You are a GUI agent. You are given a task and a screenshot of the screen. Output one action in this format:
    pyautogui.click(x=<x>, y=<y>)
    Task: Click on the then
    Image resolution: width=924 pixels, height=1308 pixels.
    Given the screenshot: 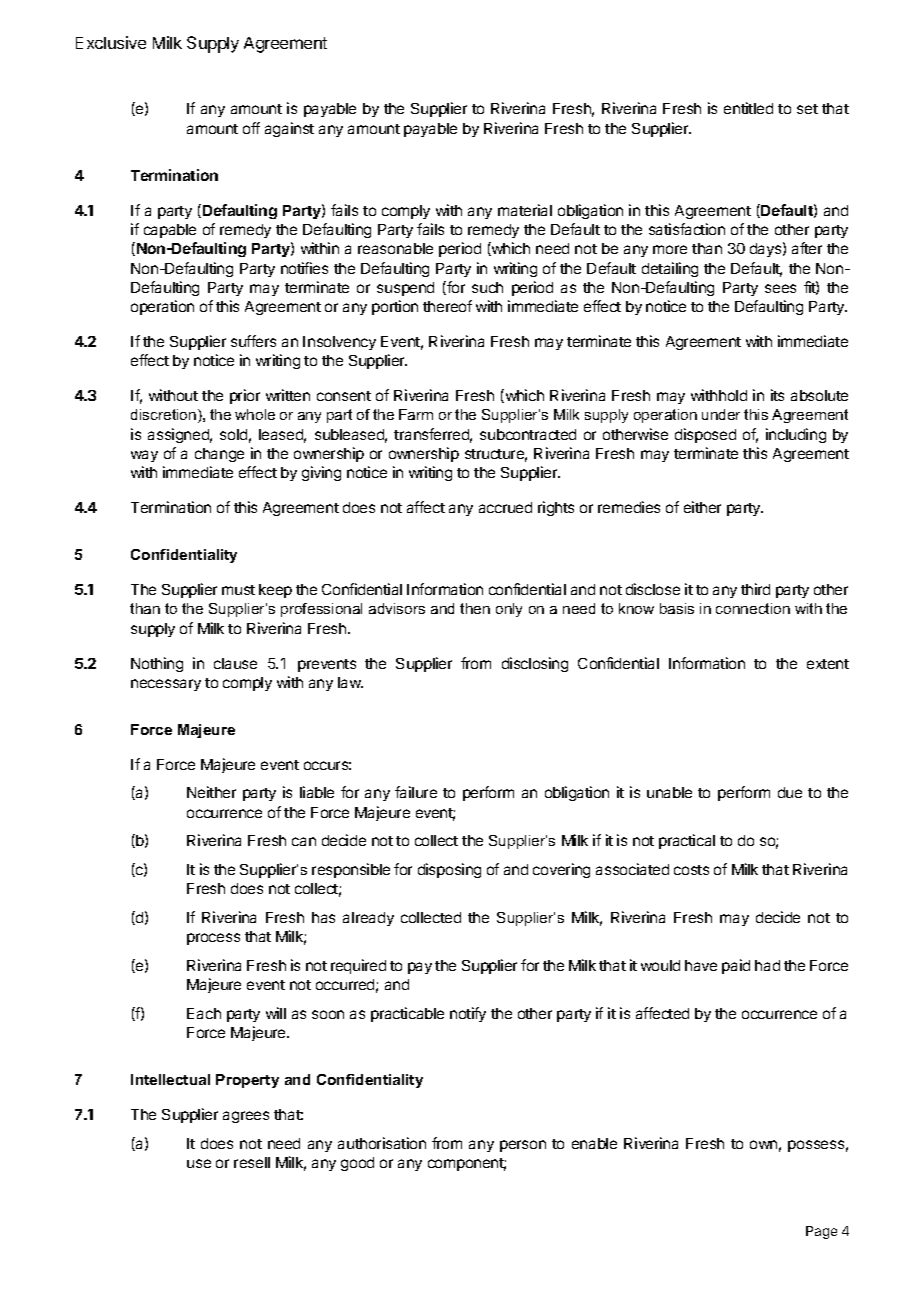 What is the action you would take?
    pyautogui.click(x=475, y=608)
